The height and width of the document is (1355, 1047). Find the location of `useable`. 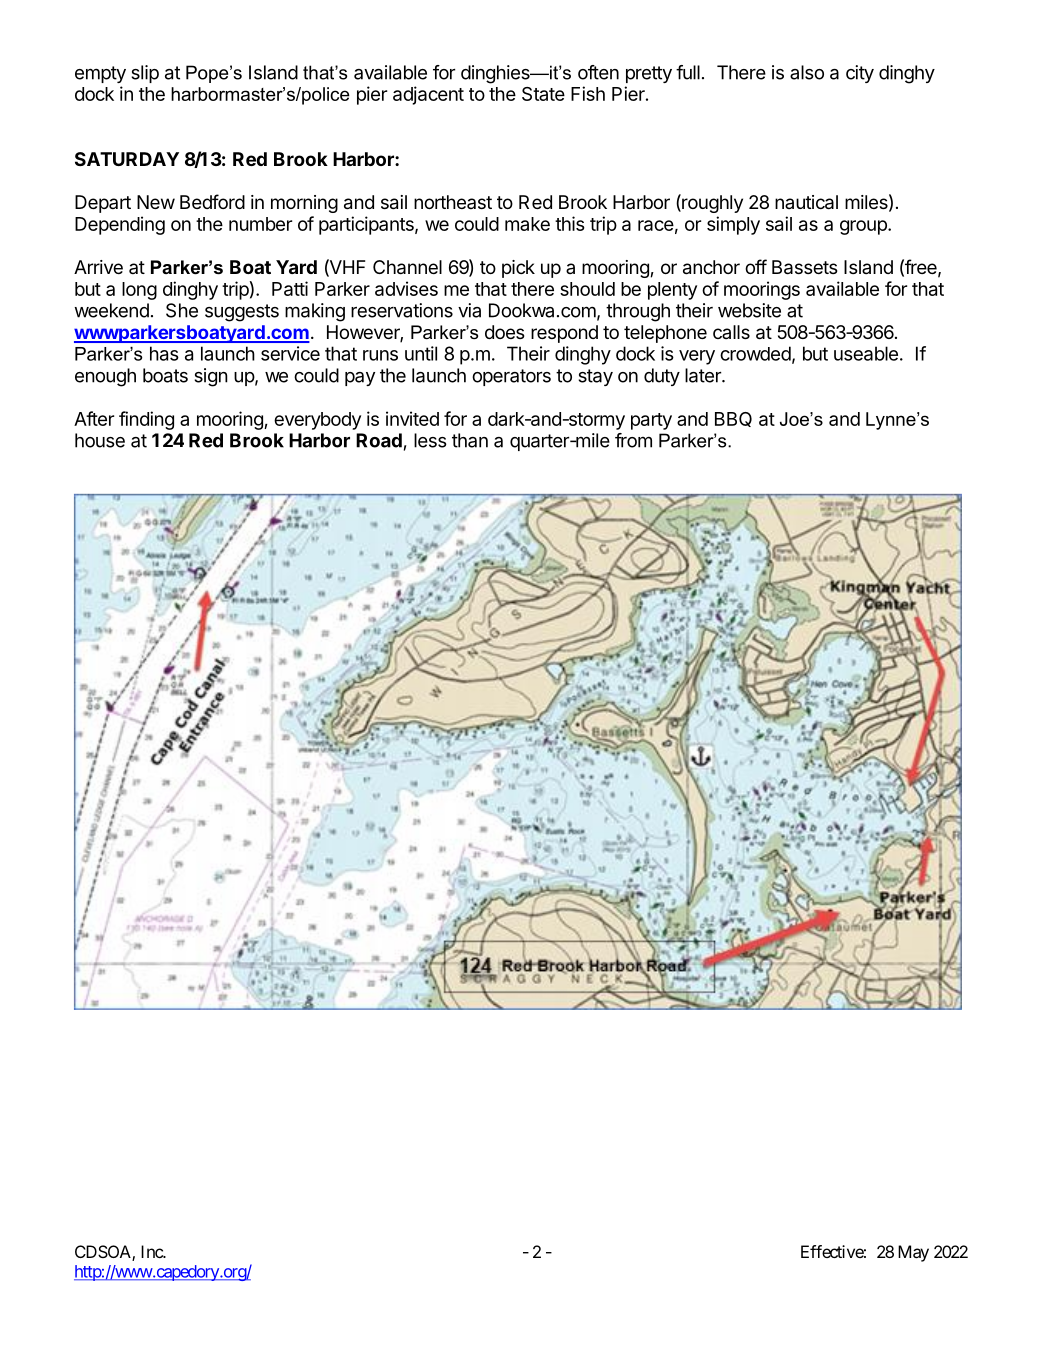

useable is located at coordinates (866, 353).
